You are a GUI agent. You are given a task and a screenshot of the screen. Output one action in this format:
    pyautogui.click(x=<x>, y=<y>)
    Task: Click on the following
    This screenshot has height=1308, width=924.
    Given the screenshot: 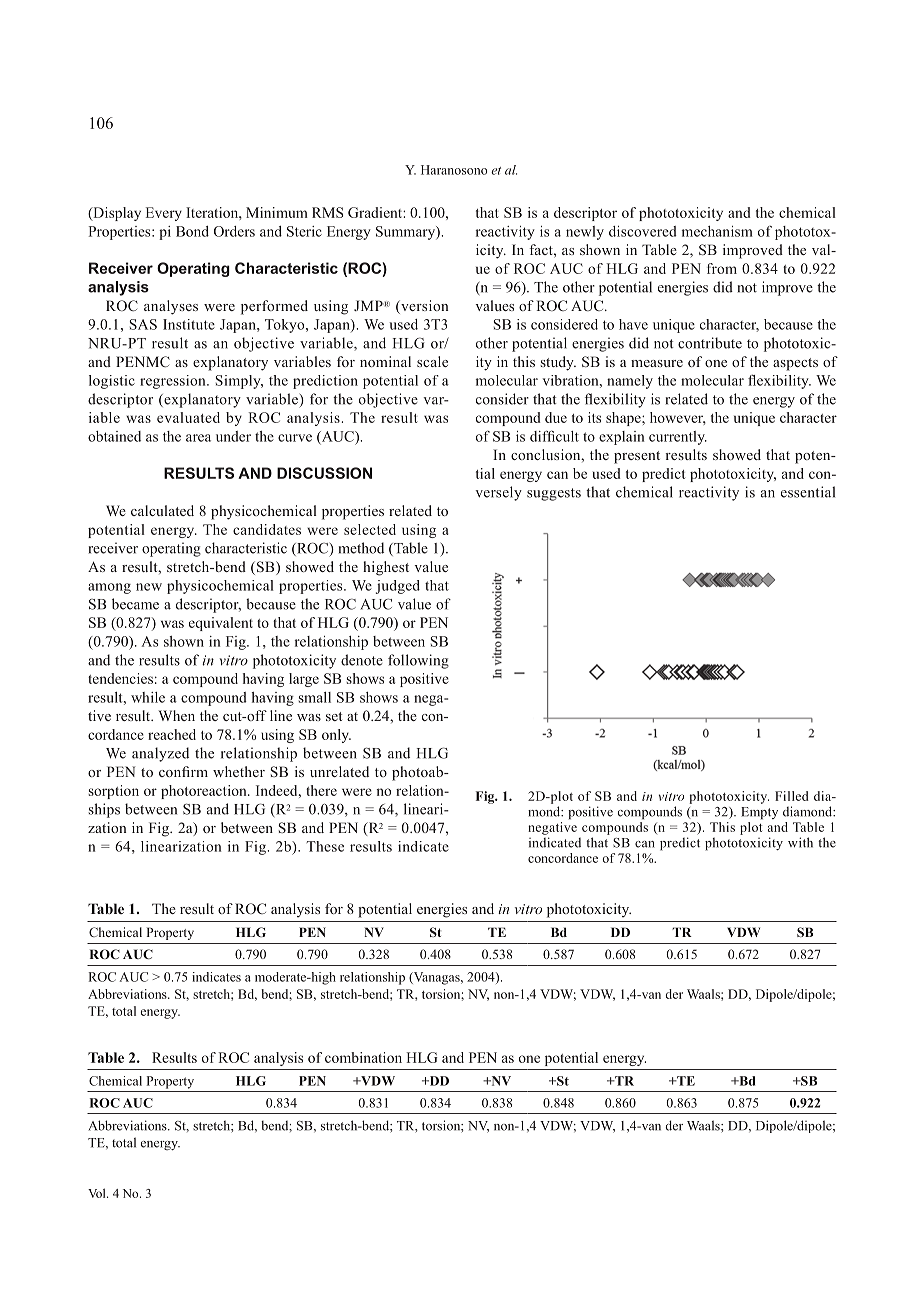 What is the action you would take?
    pyautogui.click(x=418, y=661)
